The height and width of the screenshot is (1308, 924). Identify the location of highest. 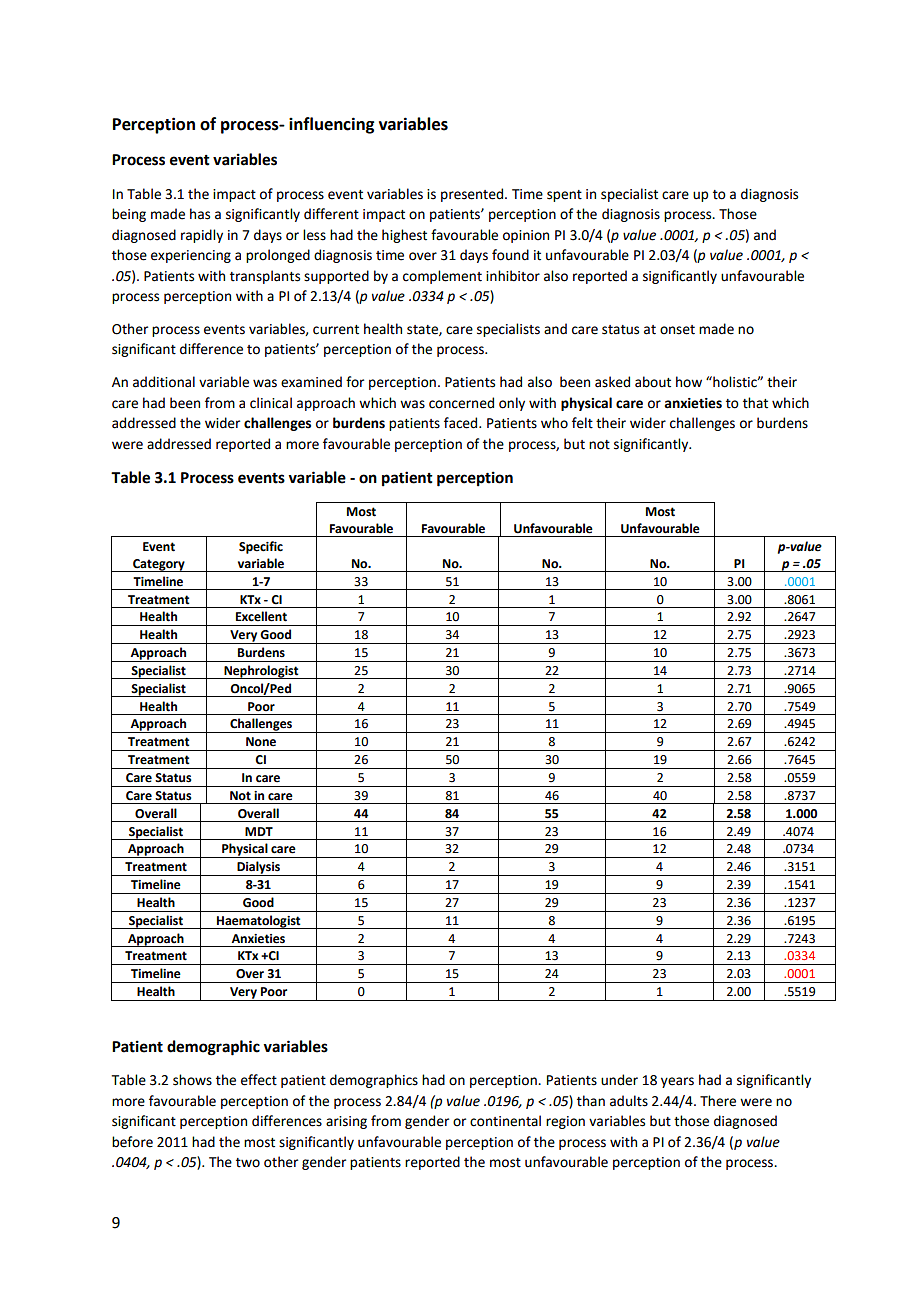
(404, 236).
